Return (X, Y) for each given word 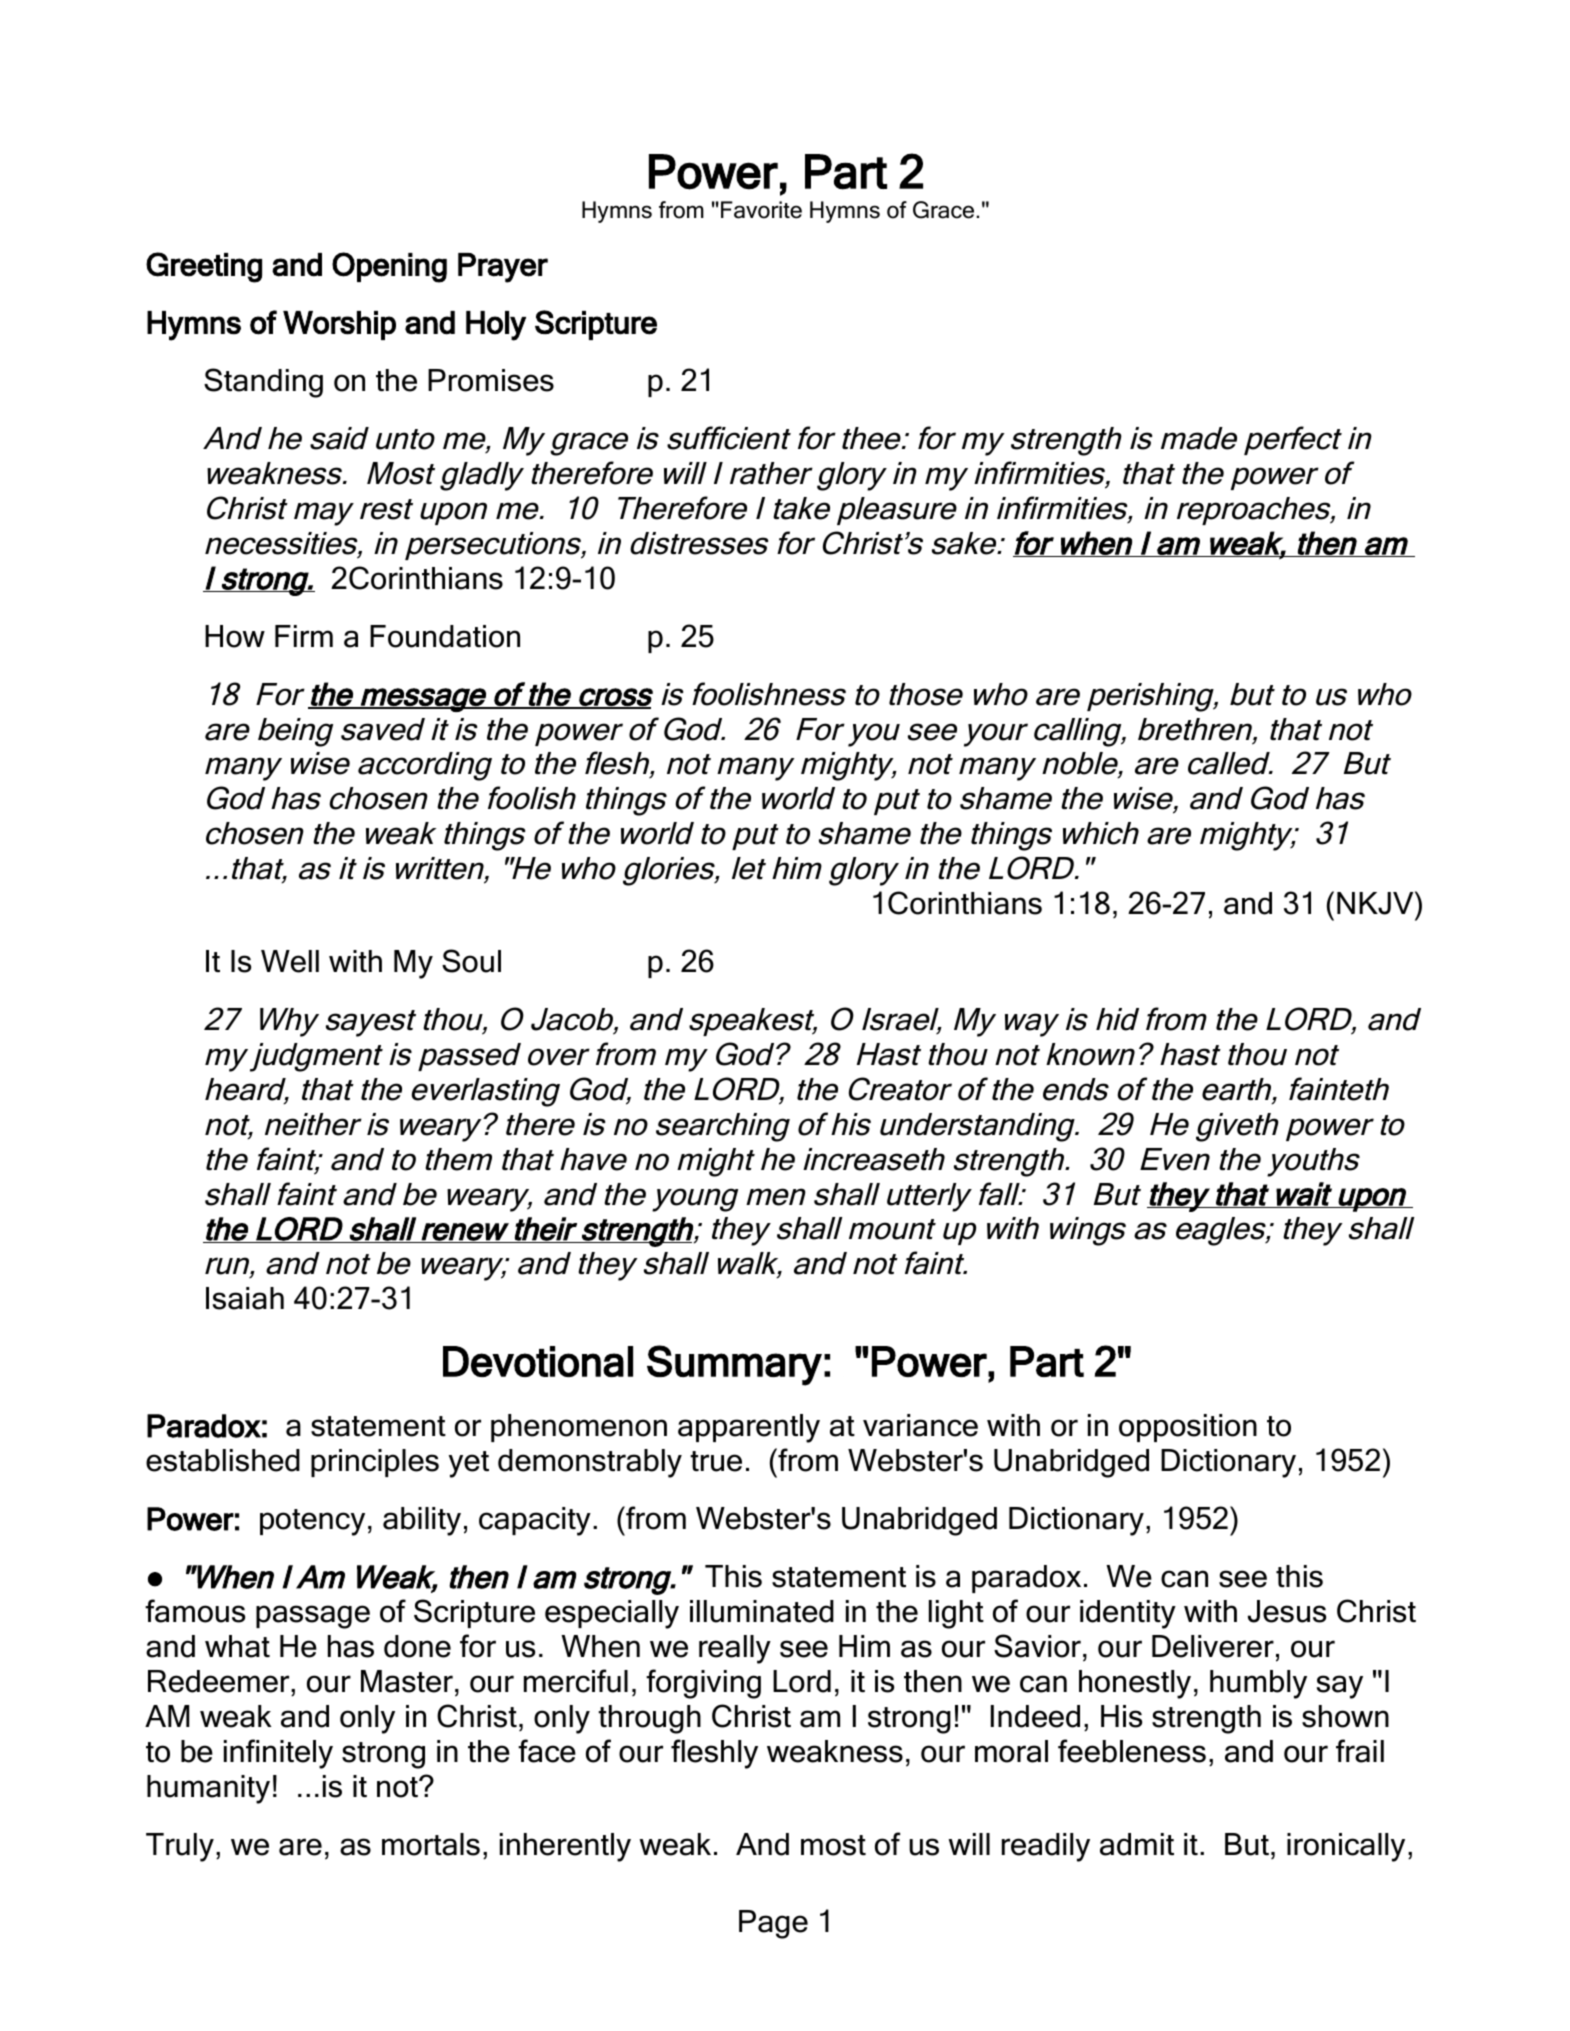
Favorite (761, 210)
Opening (389, 267)
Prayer (503, 268)
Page (773, 1924)
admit (1137, 1844)
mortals (431, 1844)
